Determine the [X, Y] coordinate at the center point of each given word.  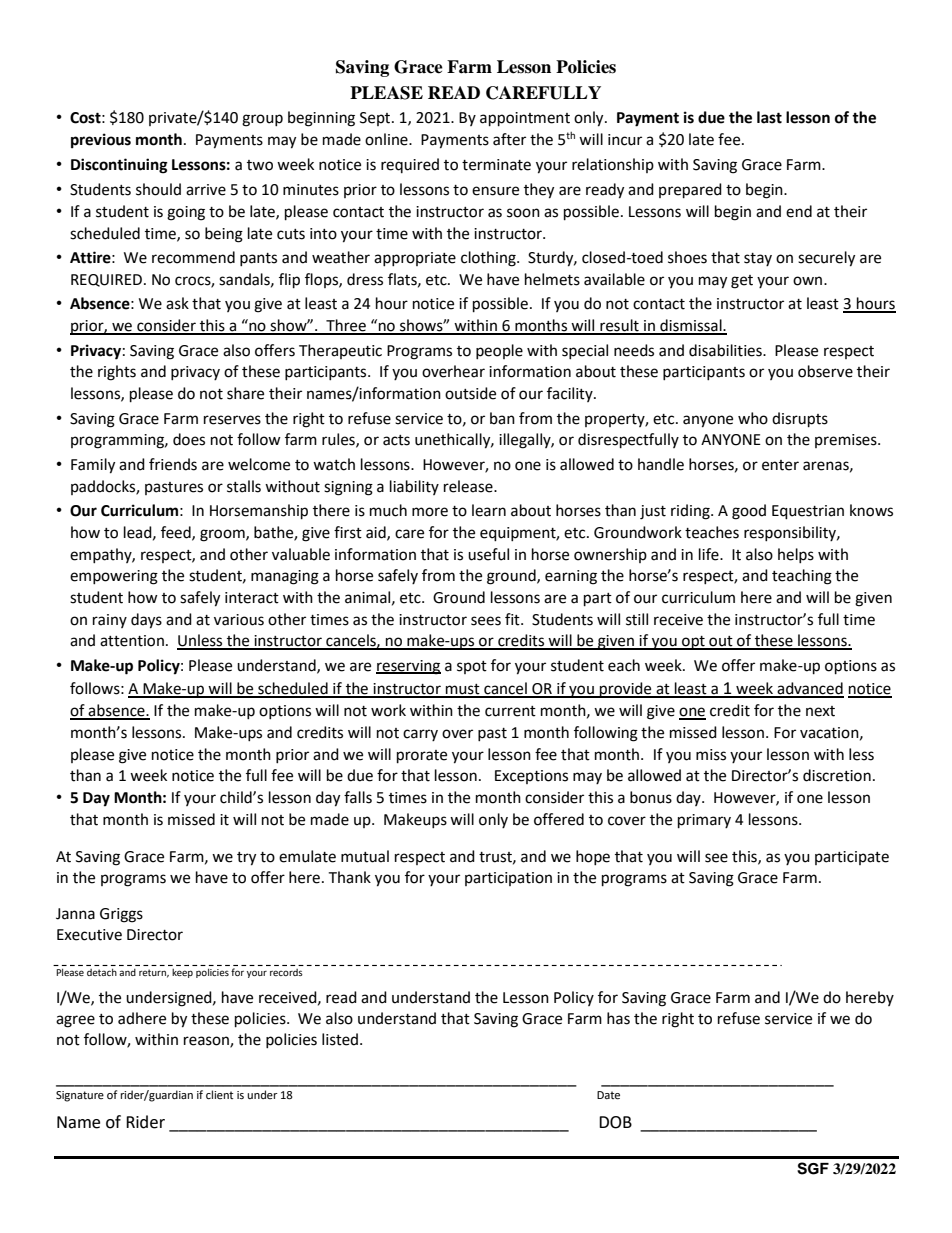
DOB [615, 1122]
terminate [496, 165]
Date [608, 1095]
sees [486, 621]
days [146, 621]
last [769, 117]
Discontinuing [119, 166]
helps [796, 555]
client [219, 1094]
